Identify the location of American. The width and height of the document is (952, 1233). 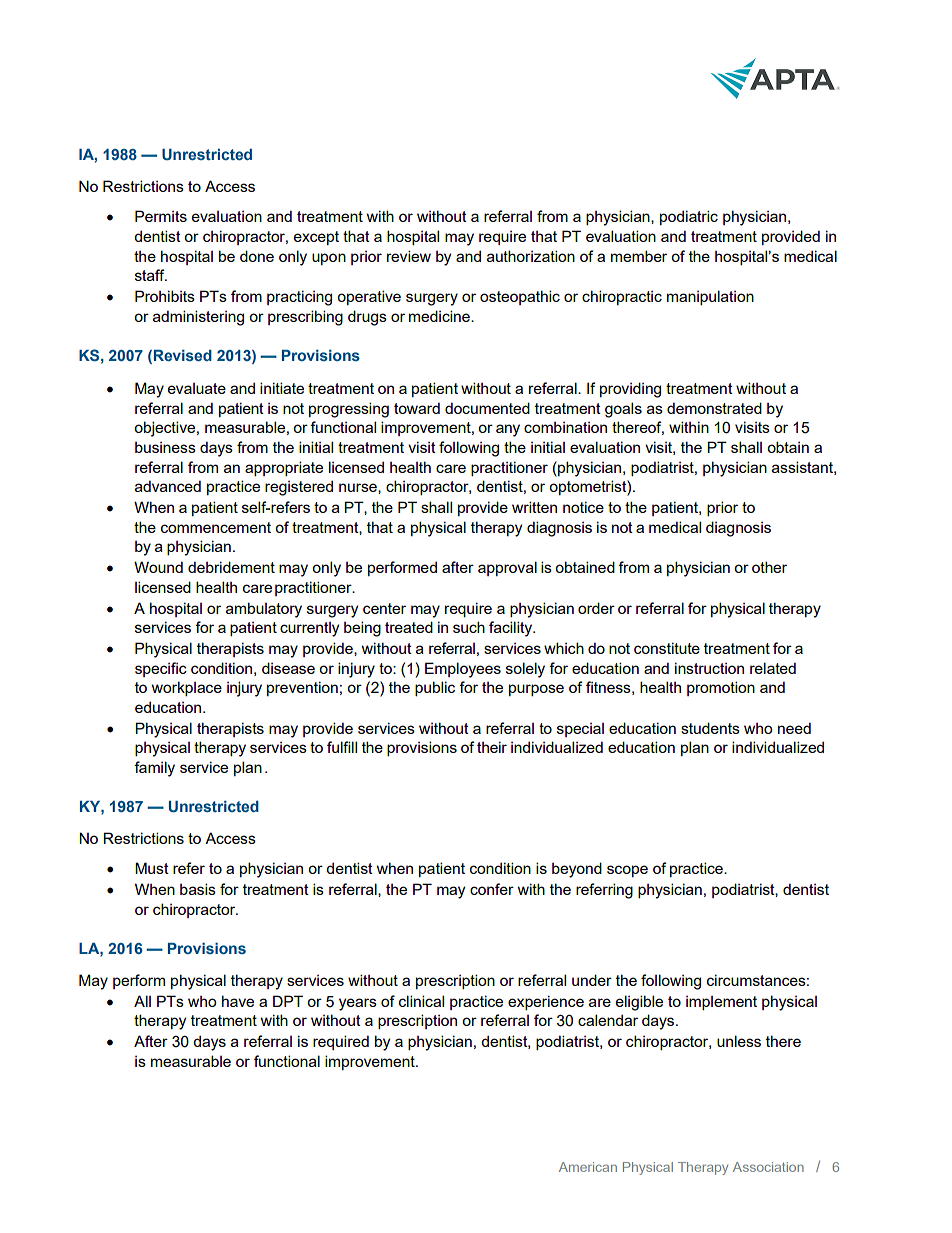
(588, 1167).
